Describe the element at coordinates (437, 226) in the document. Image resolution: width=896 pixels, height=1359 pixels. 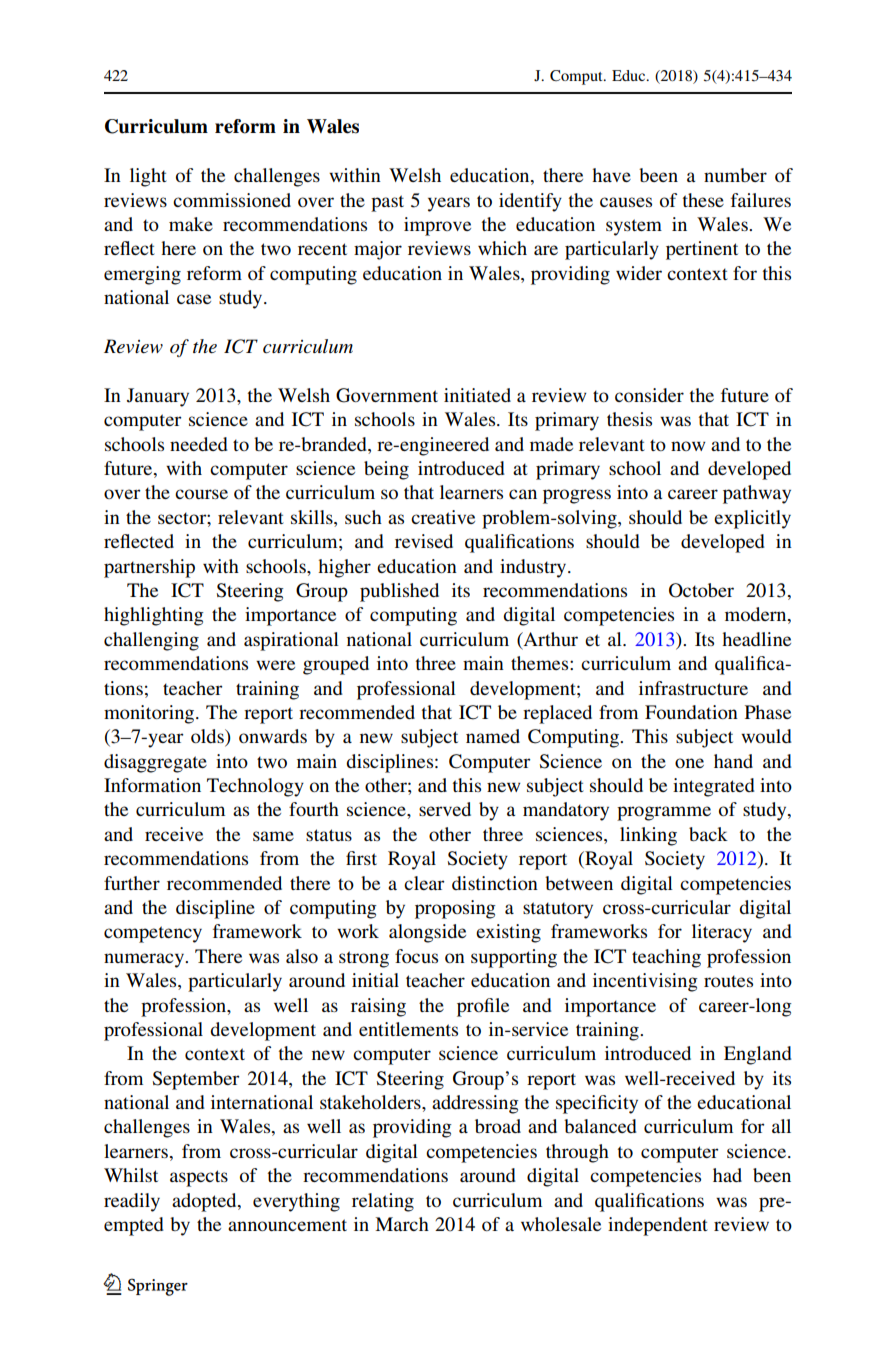
I see `improve` at that location.
